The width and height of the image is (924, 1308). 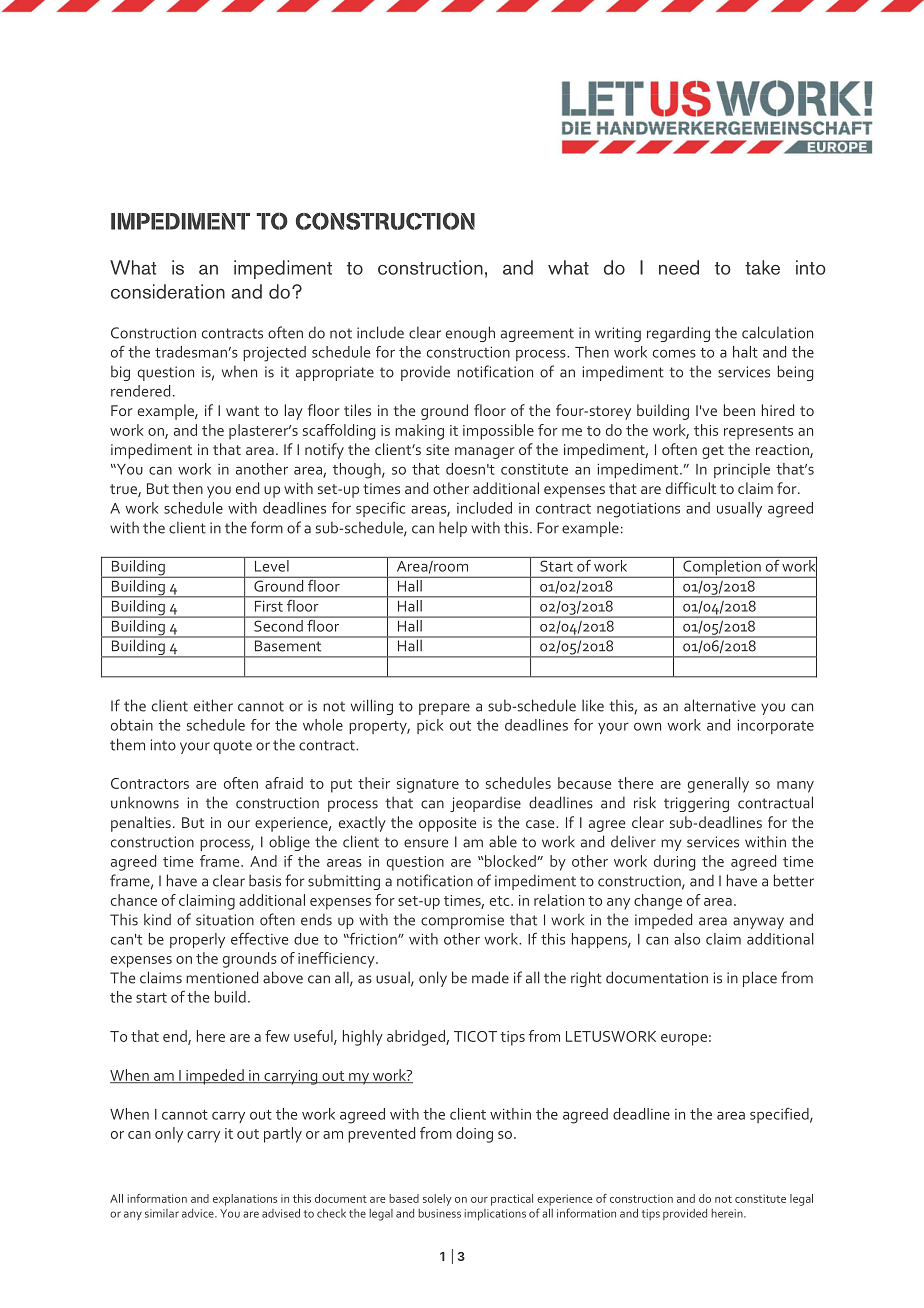 I want to click on enough, so click(x=470, y=334).
